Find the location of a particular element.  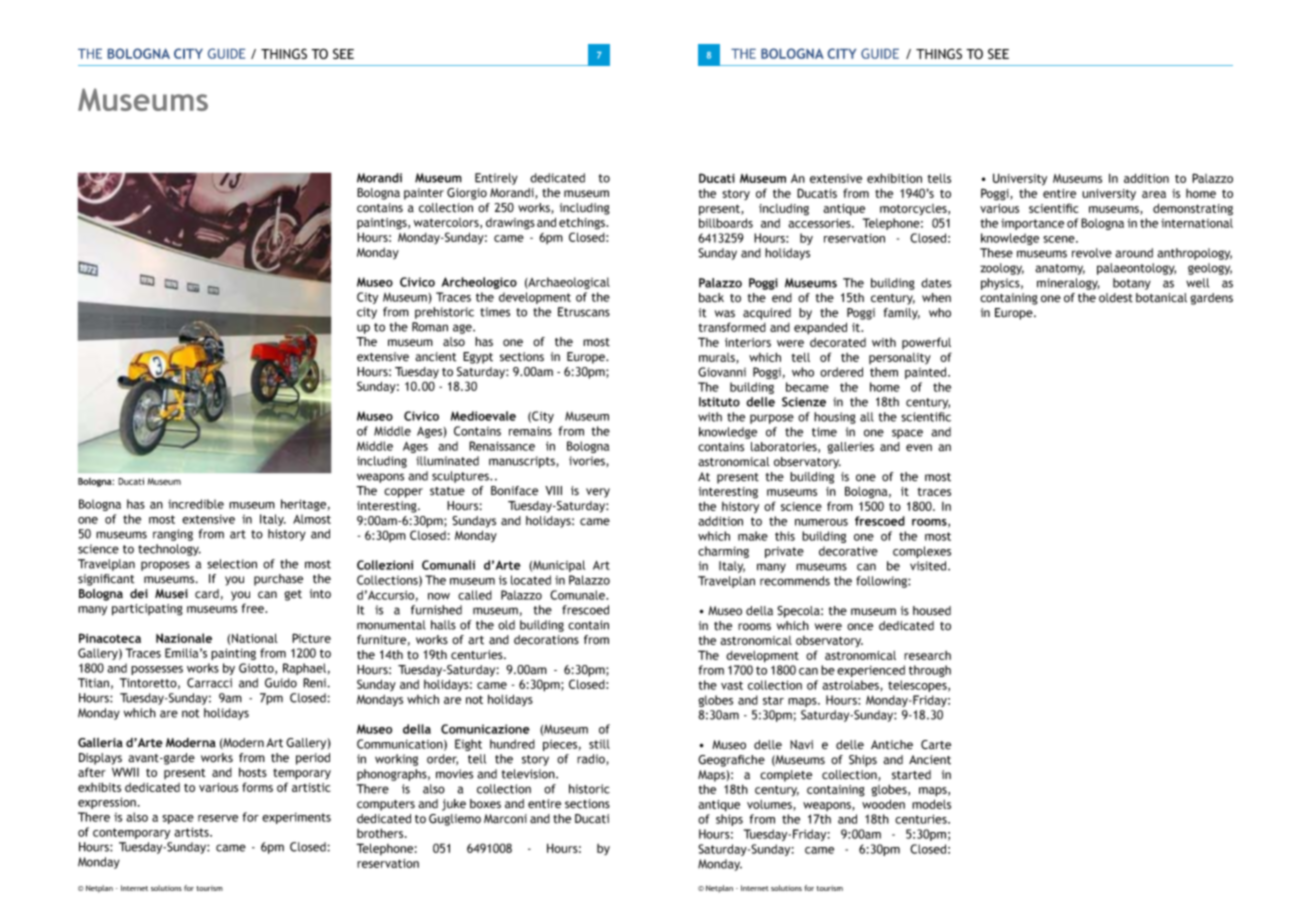

very is located at coordinates (598, 493).
